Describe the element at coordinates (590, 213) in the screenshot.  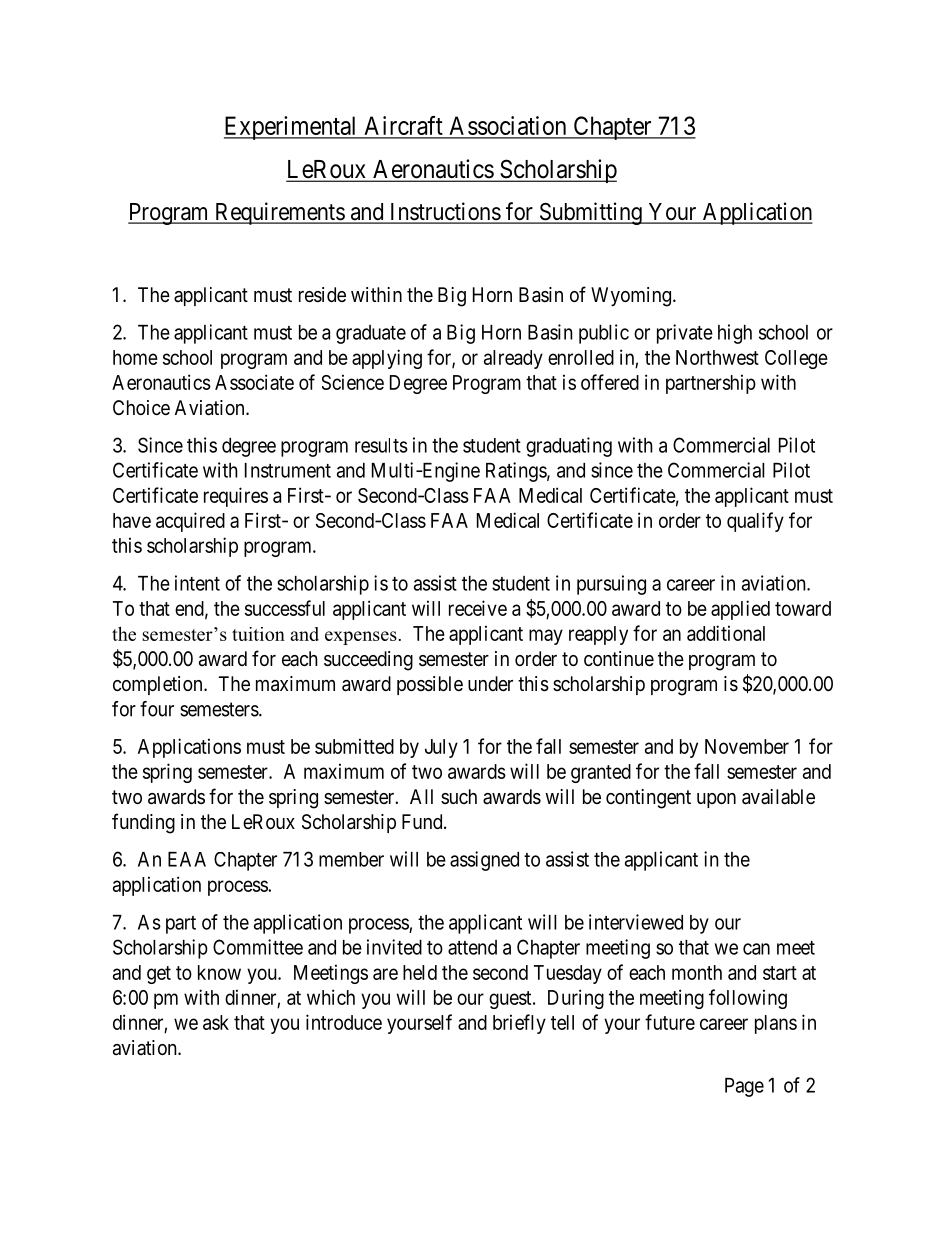
I see `Submitting` at that location.
